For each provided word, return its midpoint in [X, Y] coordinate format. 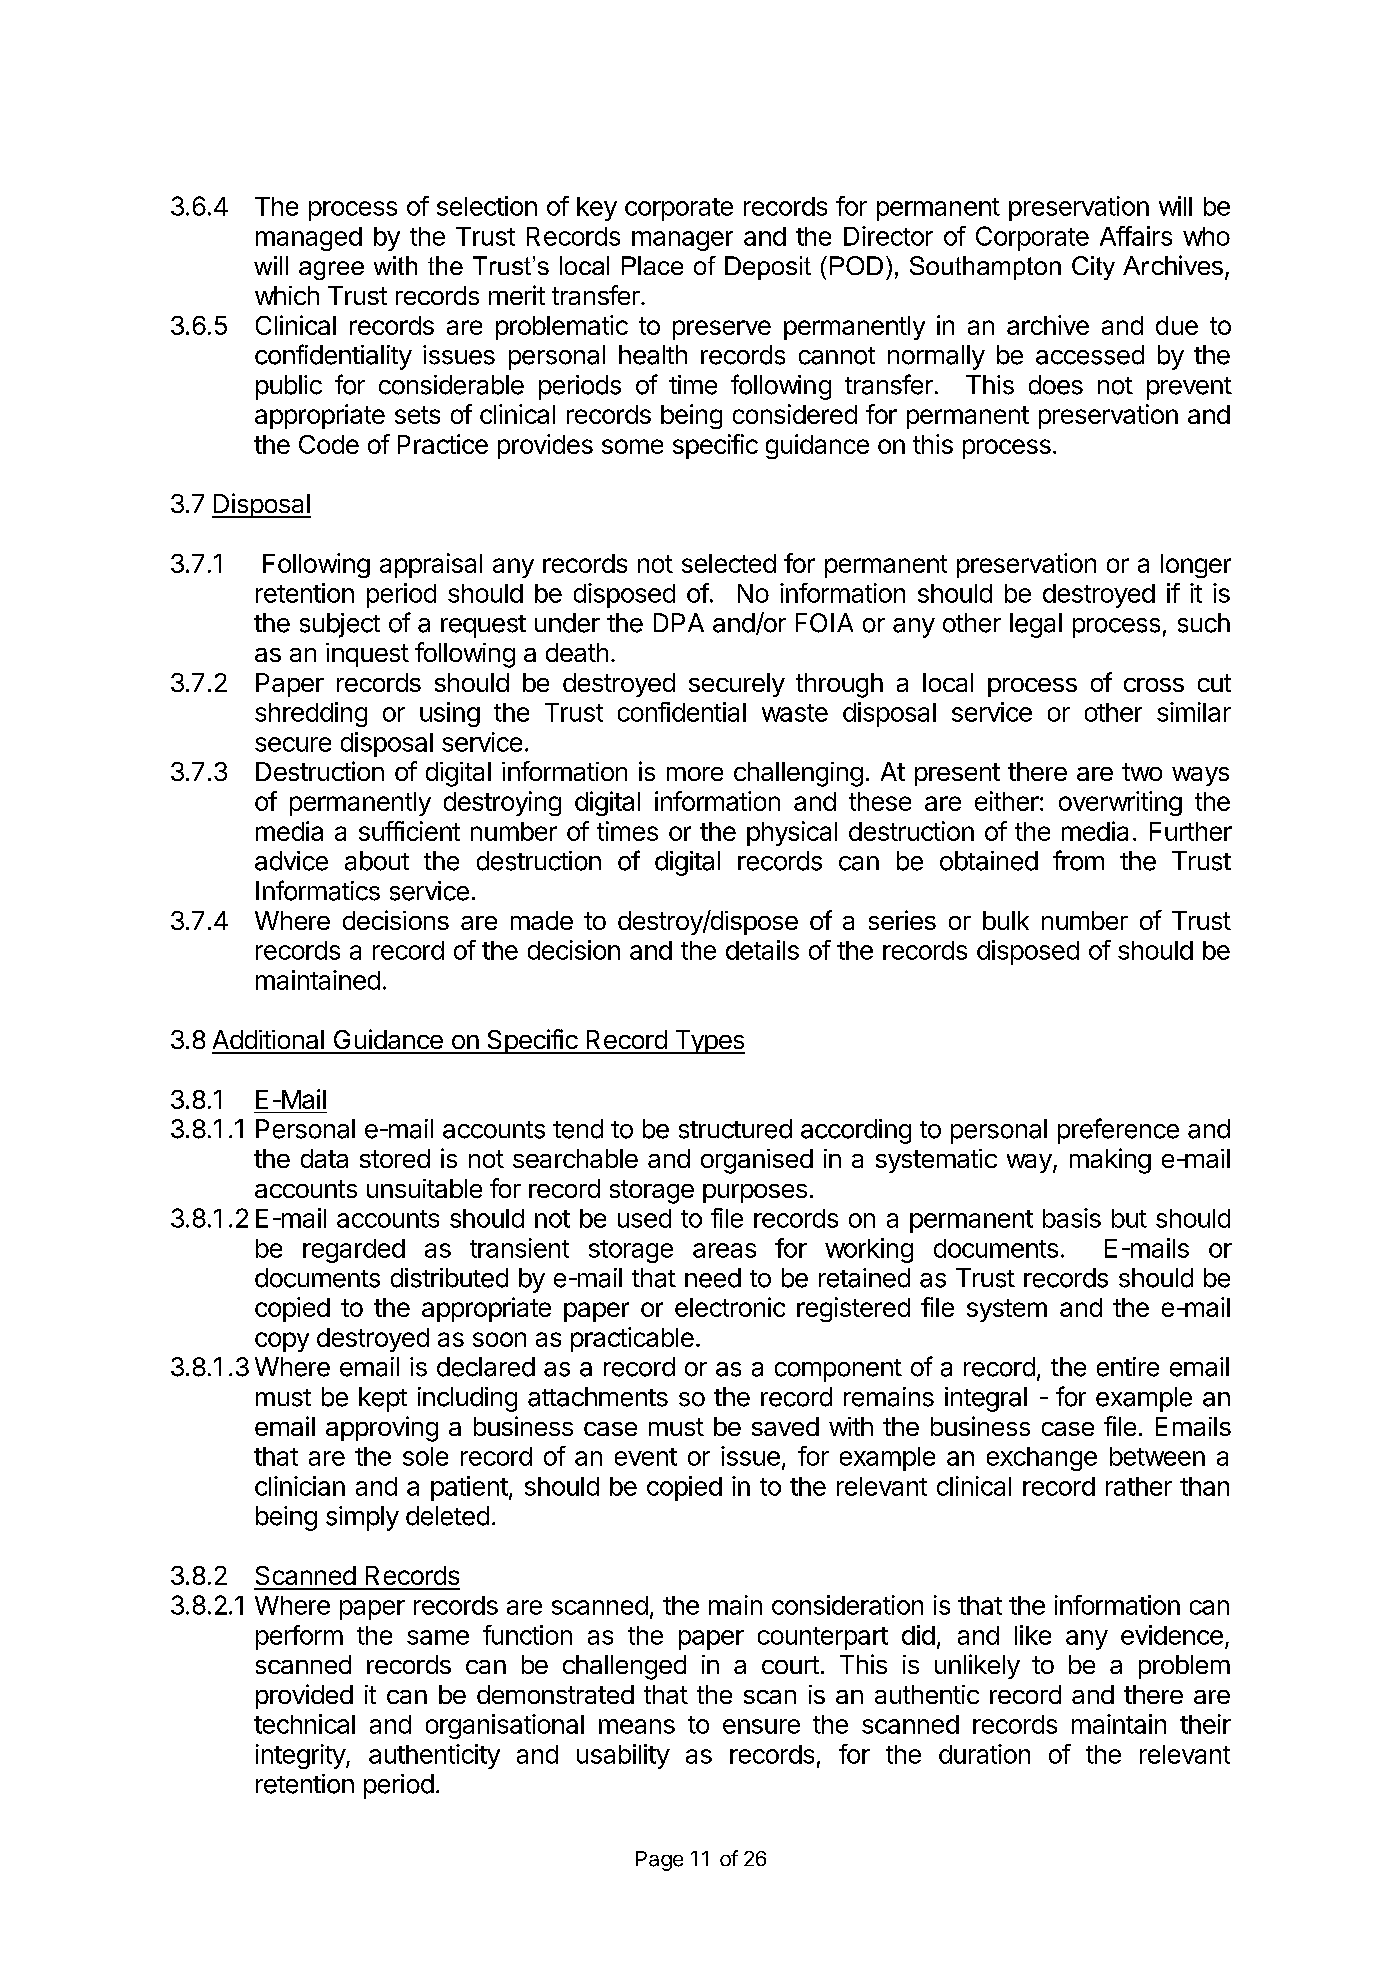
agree [331, 270]
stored [395, 1158]
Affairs [1136, 236]
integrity [301, 1756]
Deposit [768, 268]
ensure [761, 1726]
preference [1118, 1131]
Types [708, 1042]
